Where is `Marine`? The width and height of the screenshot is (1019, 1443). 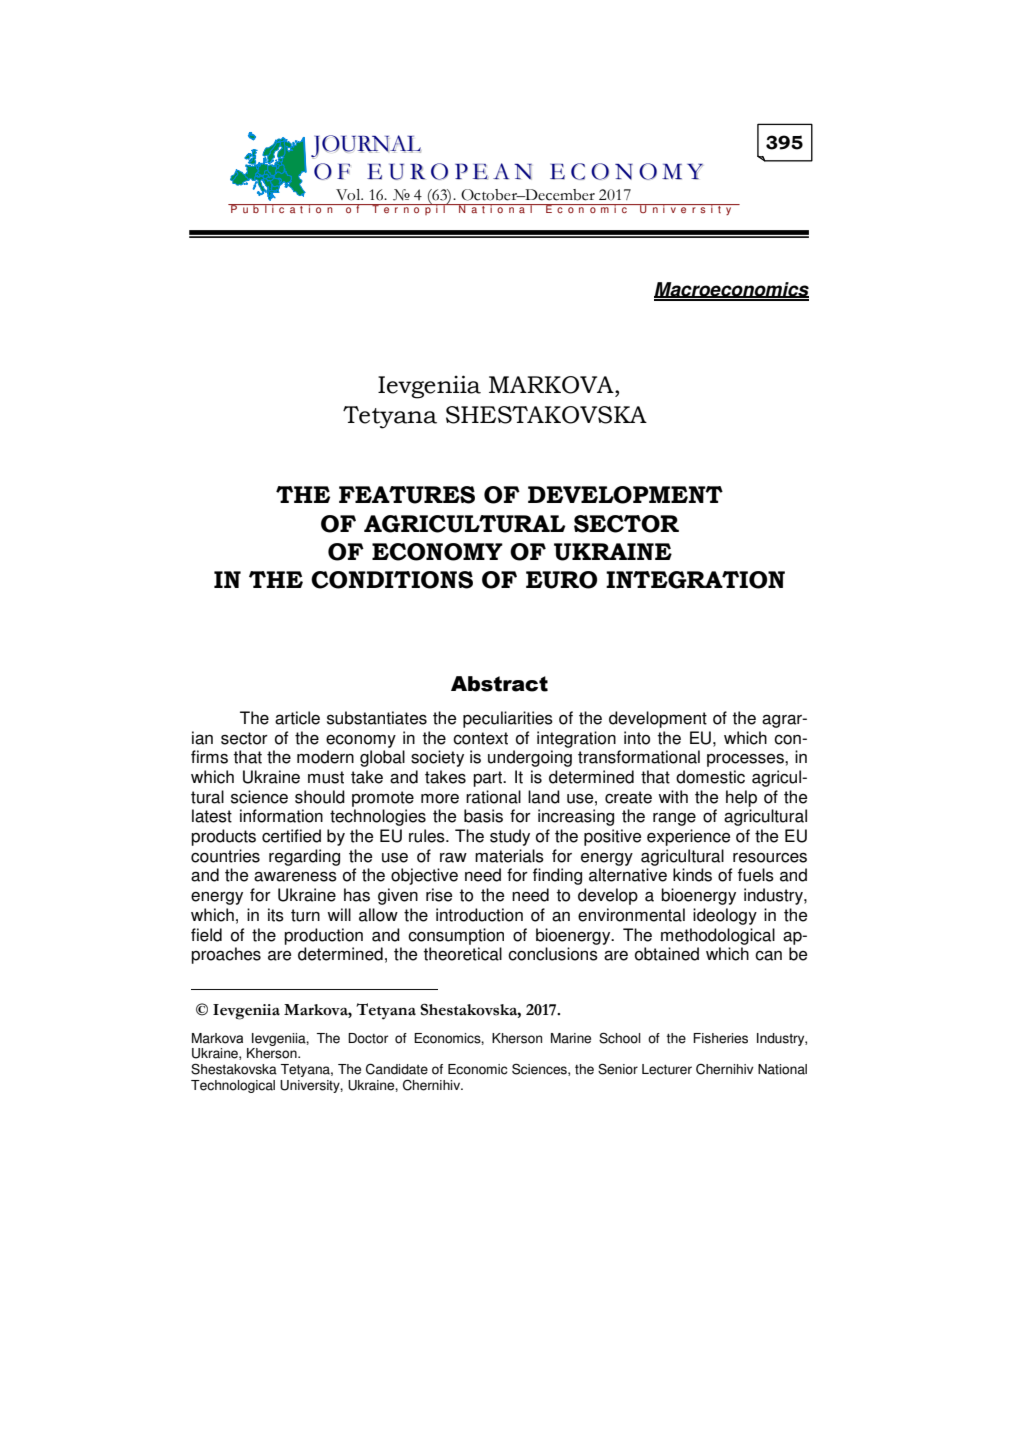 Marine is located at coordinates (571, 1038).
